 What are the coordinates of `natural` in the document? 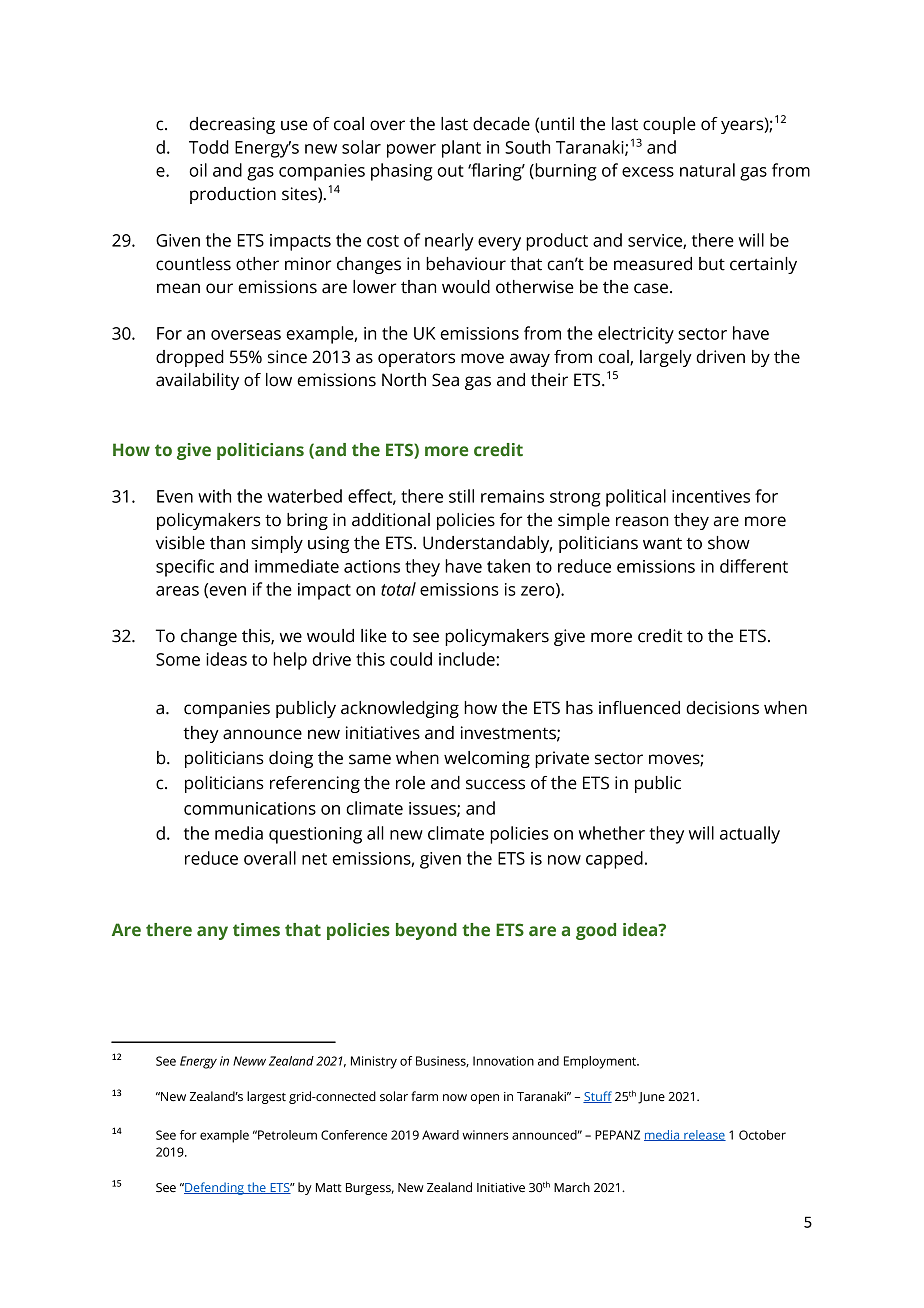 It's located at (707, 170).
